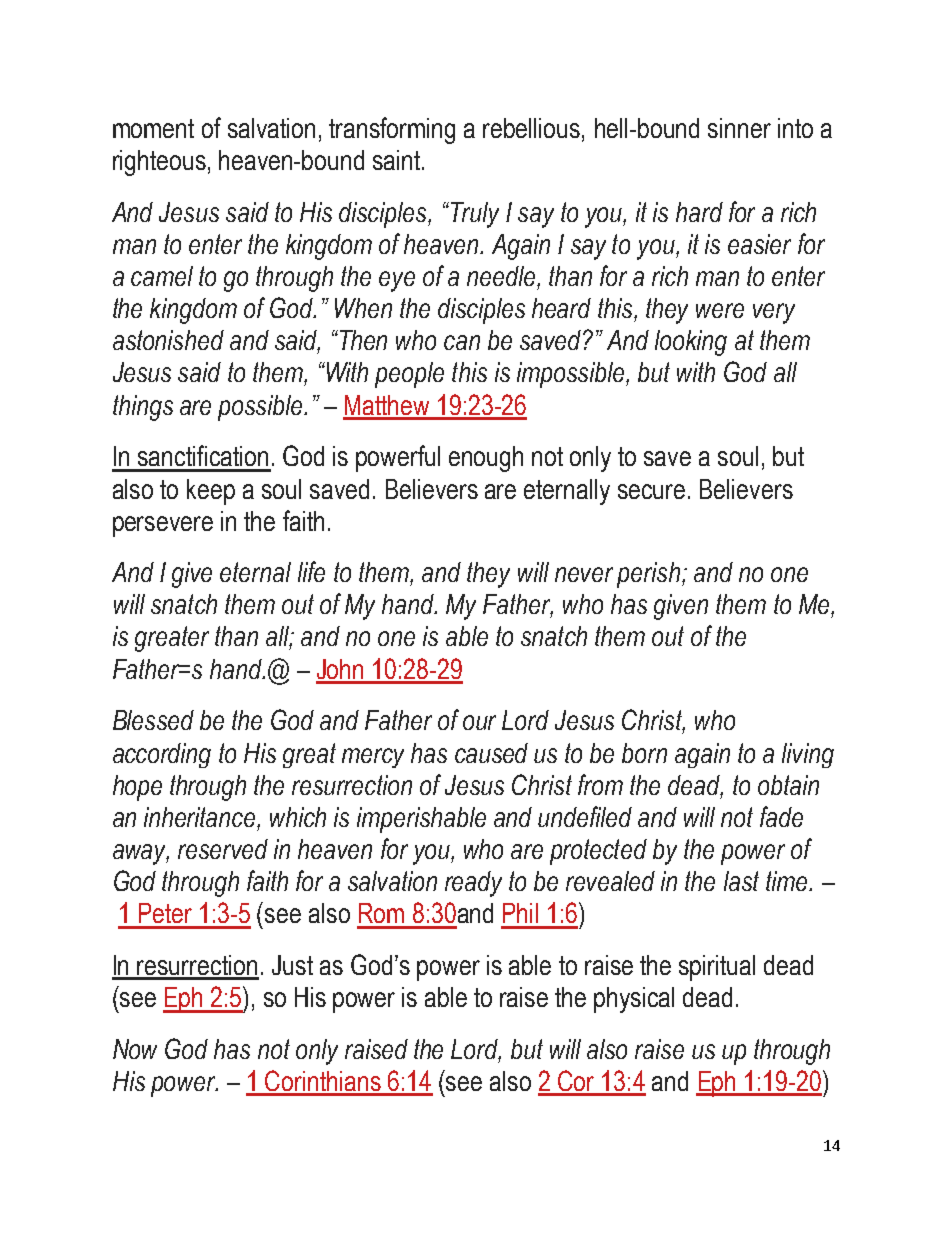 This screenshot has height=1233, width=952. What do you see at coordinates (651, 491) in the screenshot?
I see `secure` at bounding box center [651, 491].
